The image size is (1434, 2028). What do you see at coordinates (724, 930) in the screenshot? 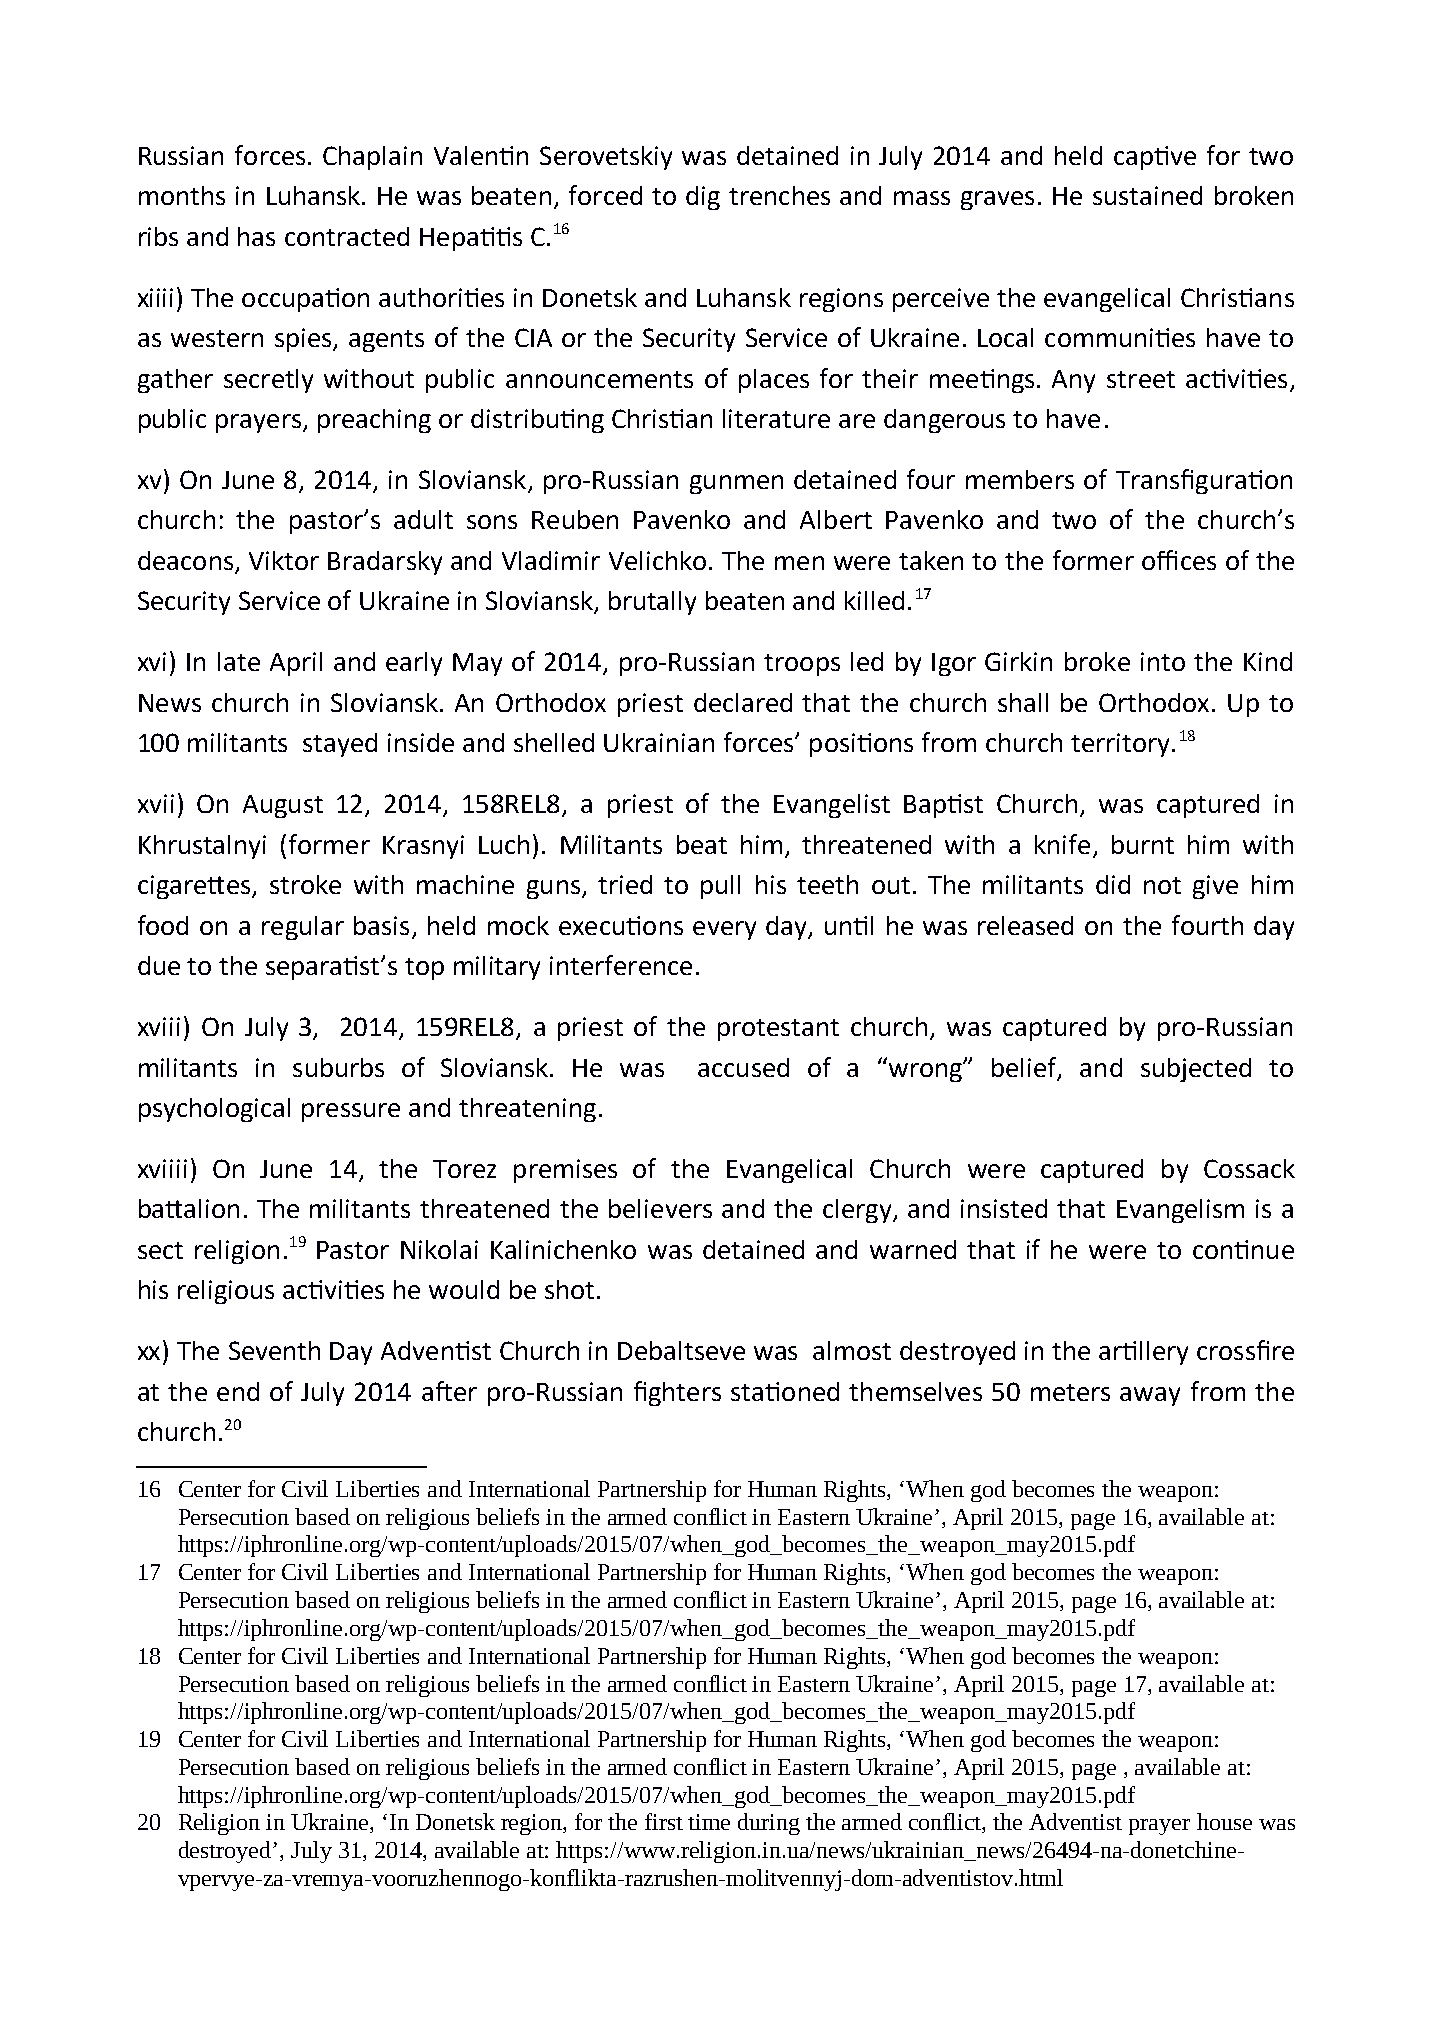
I see `every` at bounding box center [724, 930].
